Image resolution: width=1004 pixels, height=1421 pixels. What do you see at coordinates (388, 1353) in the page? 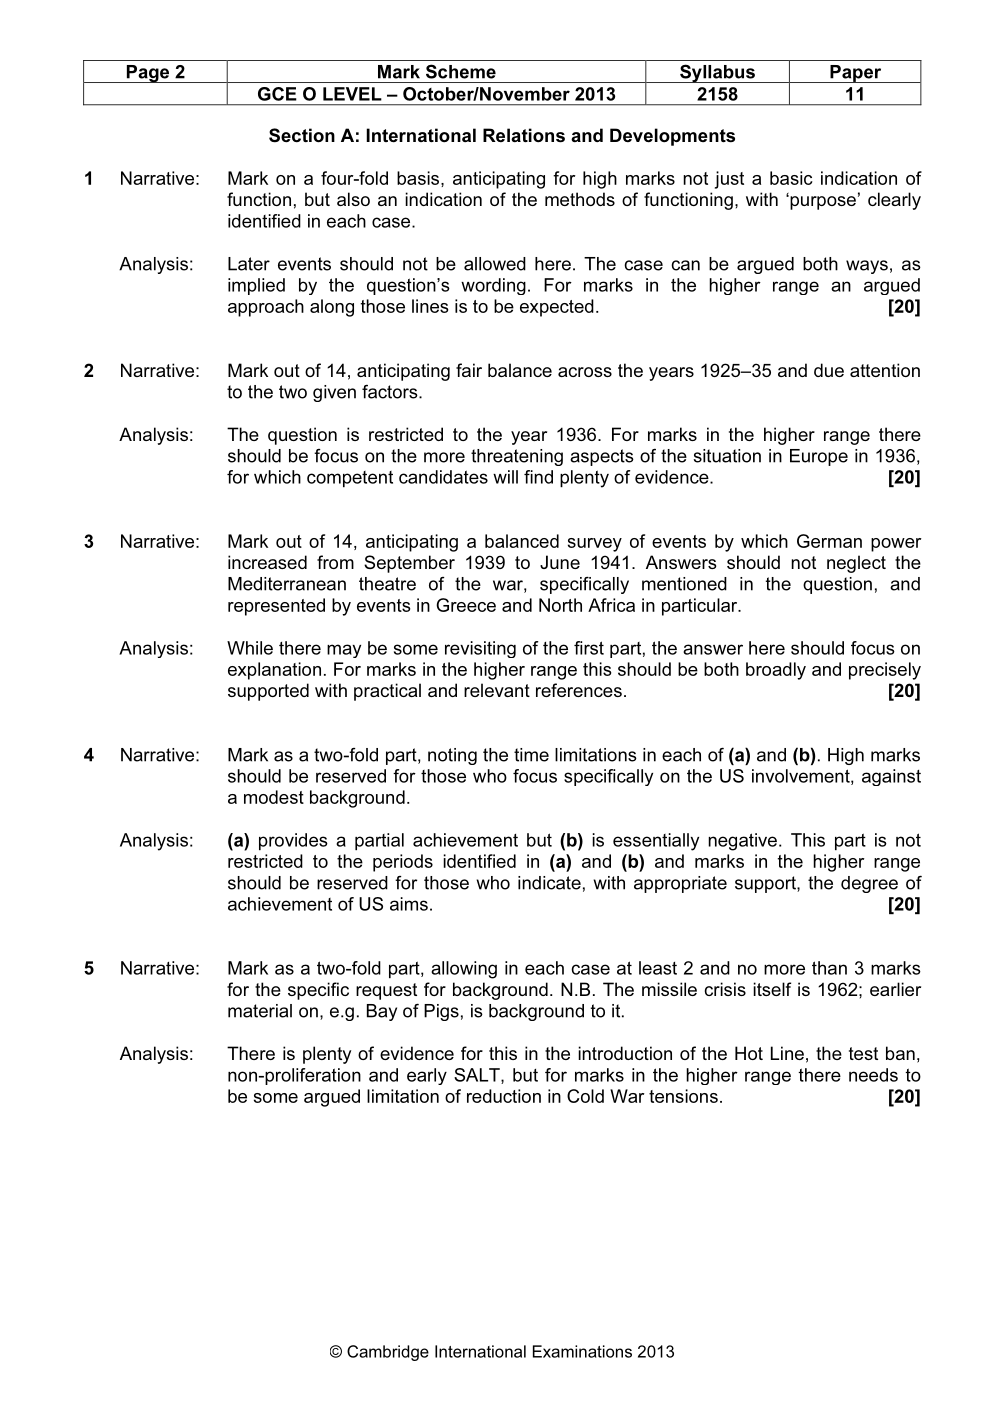
I see `Cambridge` at bounding box center [388, 1353].
